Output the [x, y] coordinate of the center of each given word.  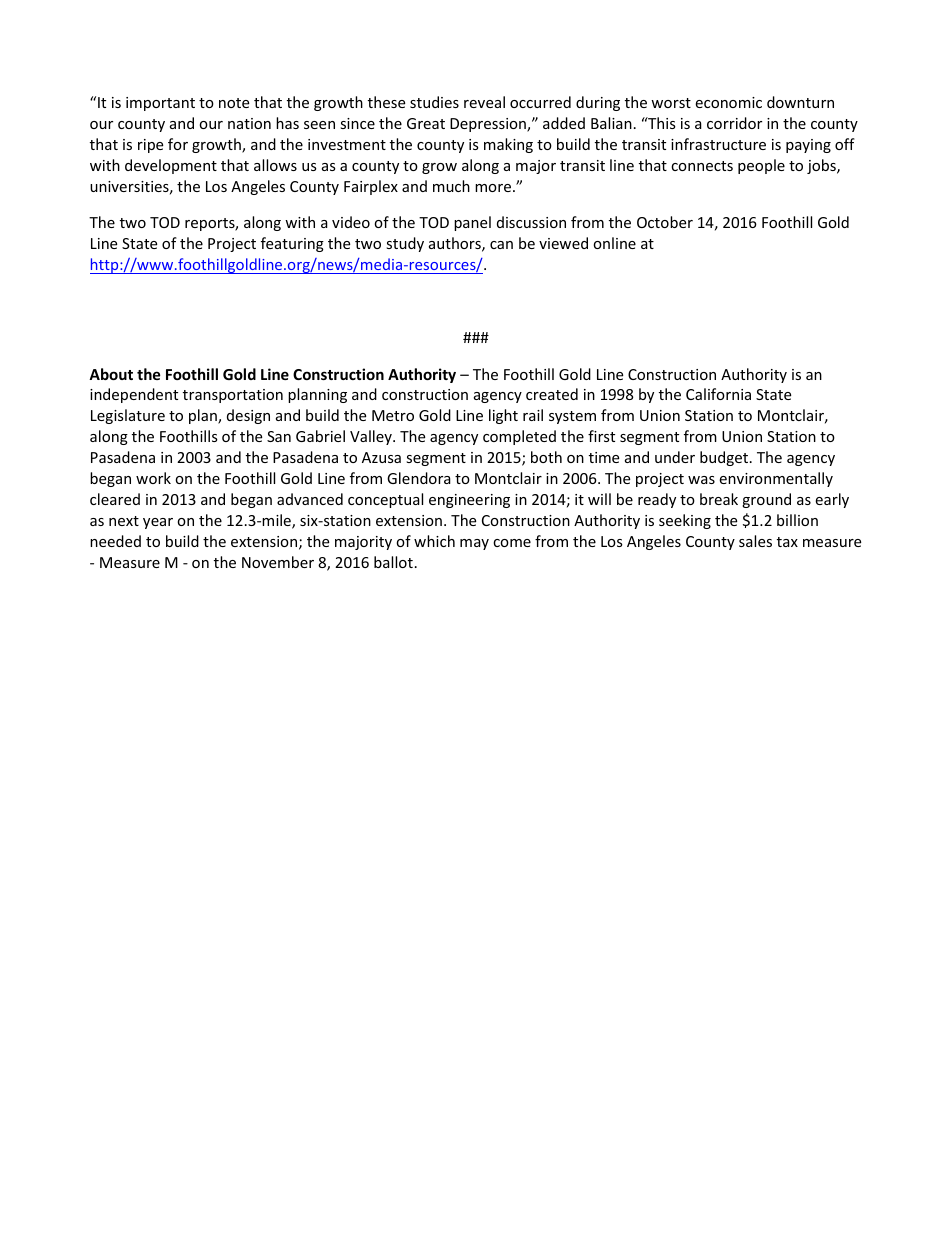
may [474, 544]
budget [725, 458]
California [718, 394]
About [111, 374]
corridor [734, 123]
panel [472, 223]
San [279, 436]
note [234, 103]
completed [519, 437]
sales [755, 541]
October [665, 222]
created [552, 394]
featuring [292, 244]
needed [115, 541]
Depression [489, 125]
